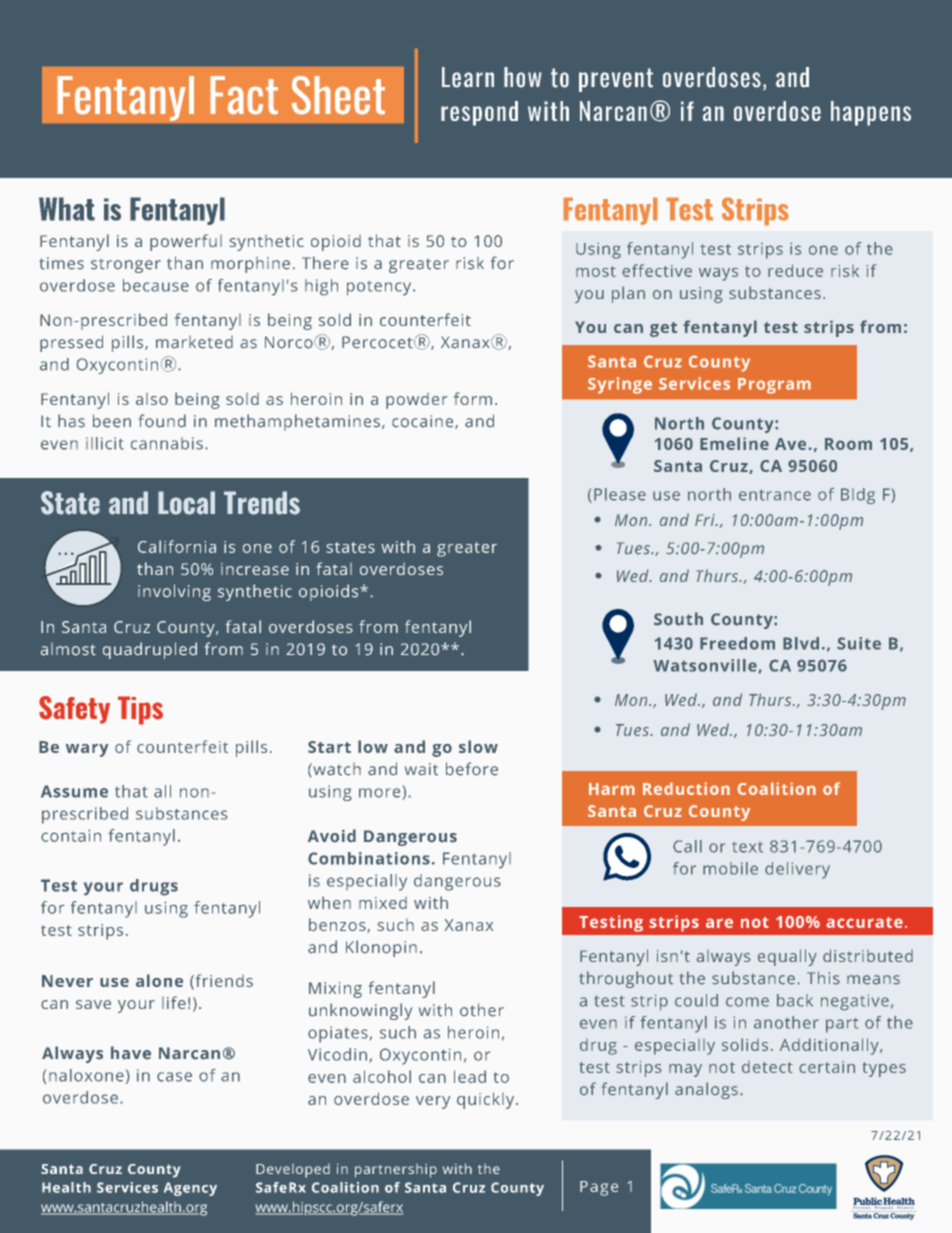 This page has height=1233, width=952. What do you see at coordinates (787, 957) in the page?
I see `equally` at bounding box center [787, 957].
